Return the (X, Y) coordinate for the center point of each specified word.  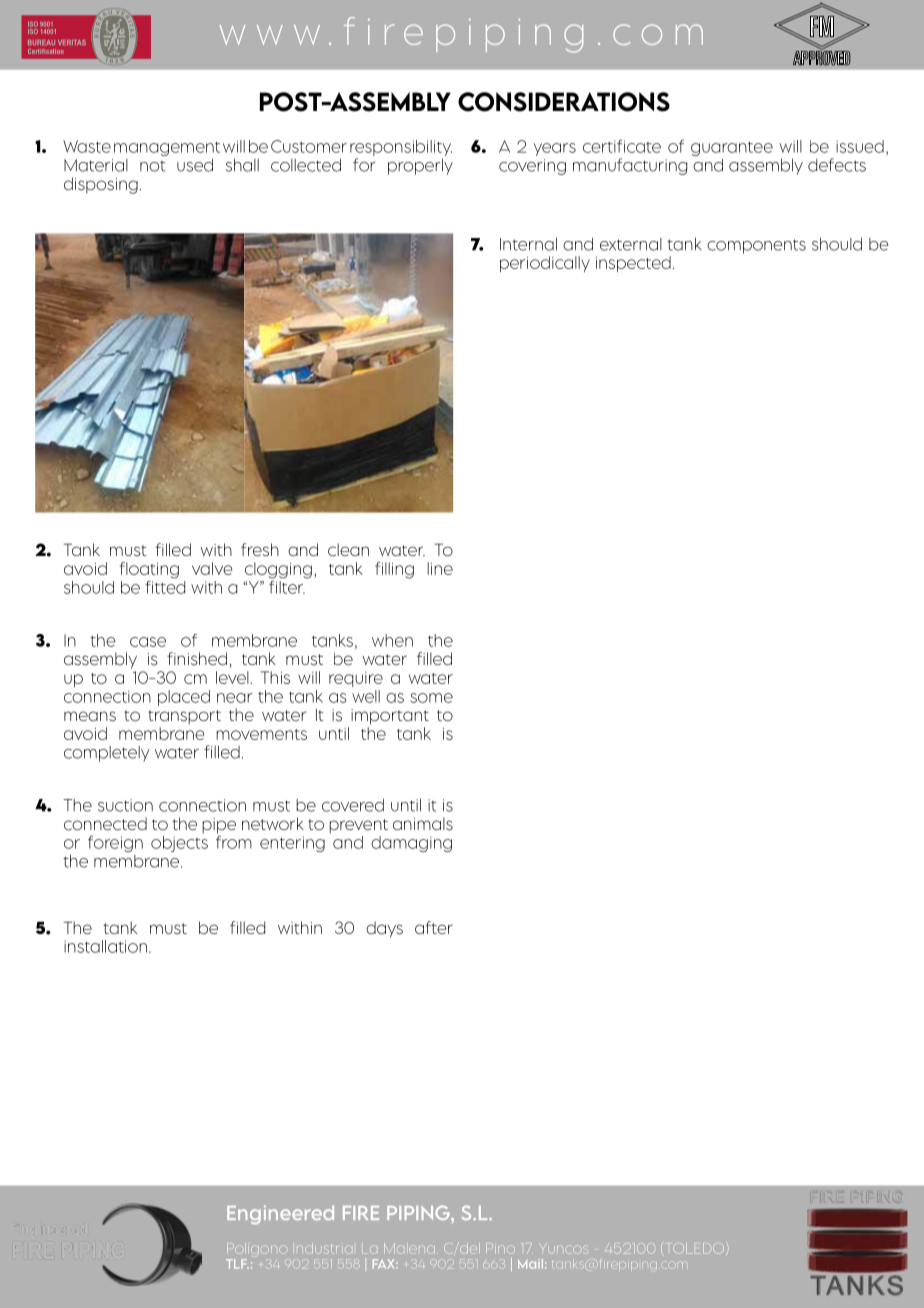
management (167, 149)
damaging (411, 844)
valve (212, 568)
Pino (500, 1248)
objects (179, 844)
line (440, 568)
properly (420, 167)
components (756, 246)
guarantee (732, 149)
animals (423, 824)
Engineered (280, 1214)
